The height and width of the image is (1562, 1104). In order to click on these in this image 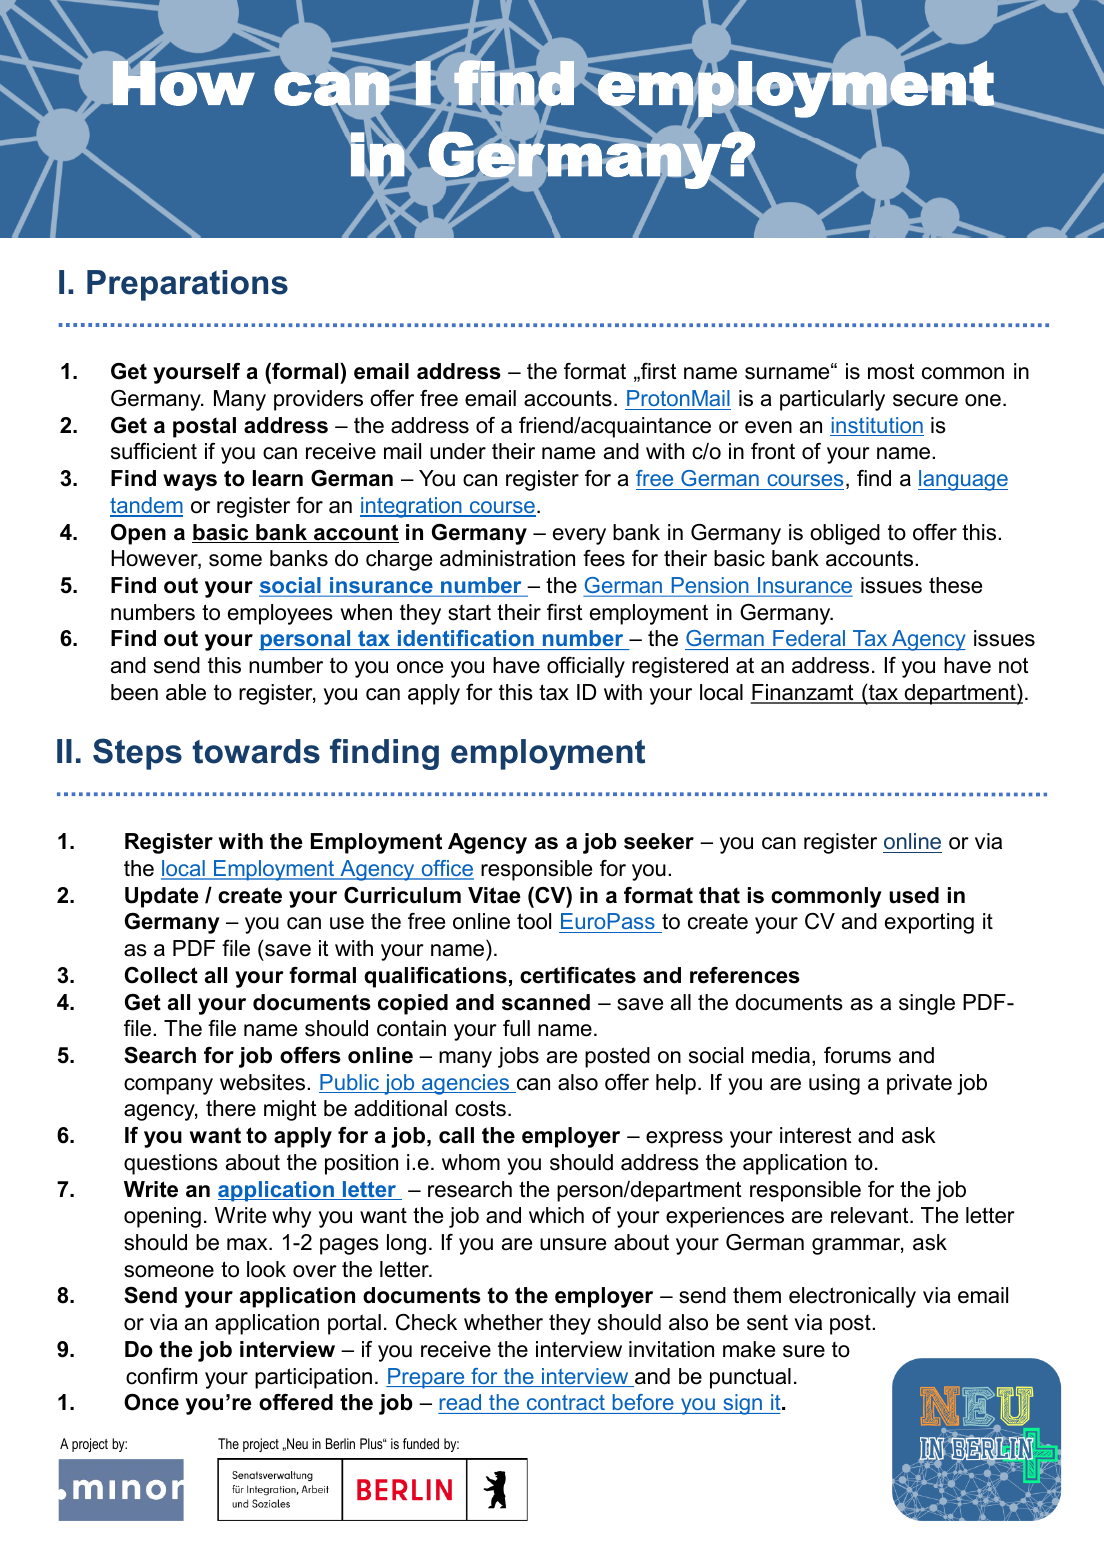, I will do `click(955, 585)`.
